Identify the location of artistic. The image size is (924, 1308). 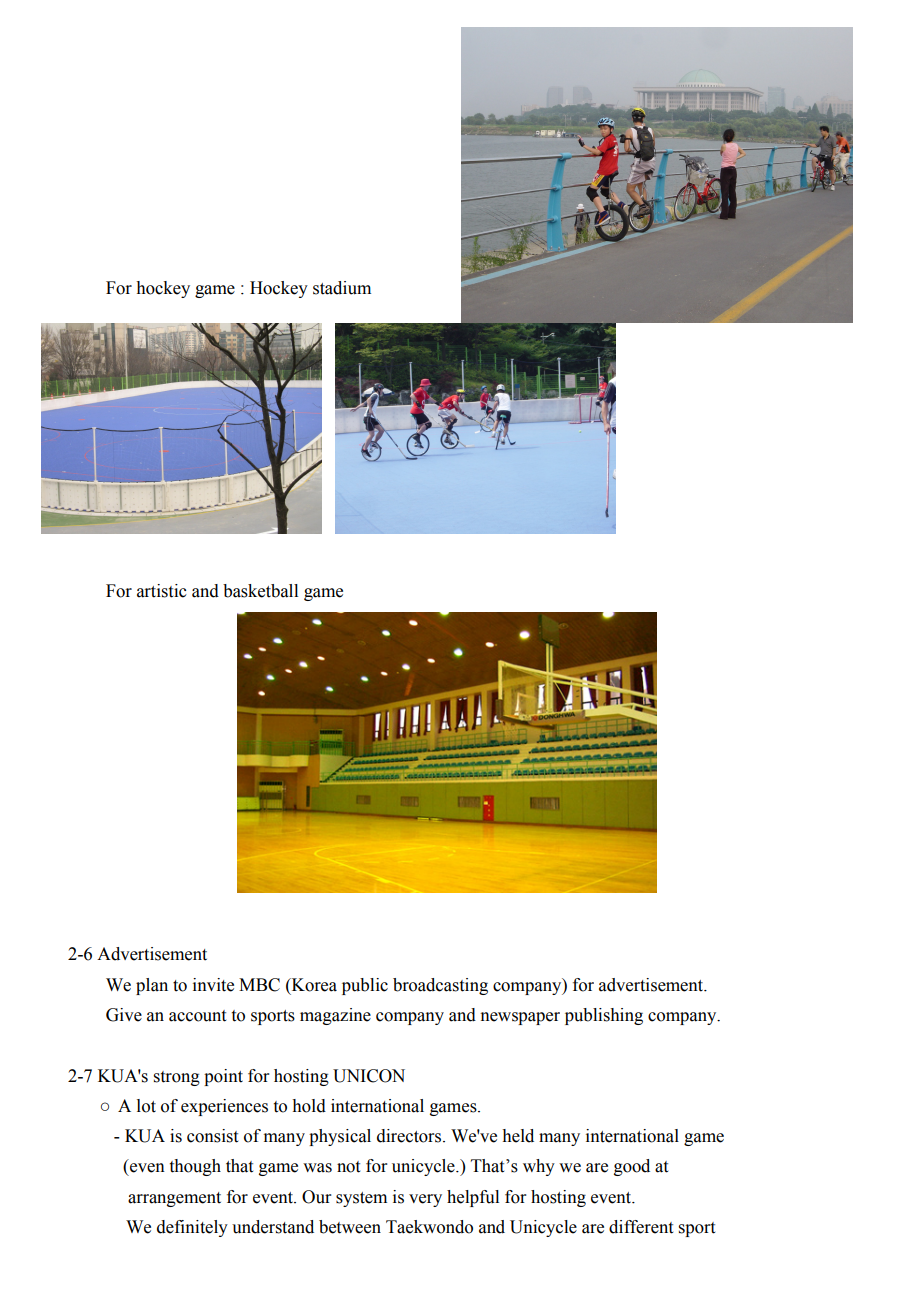
(162, 591).
